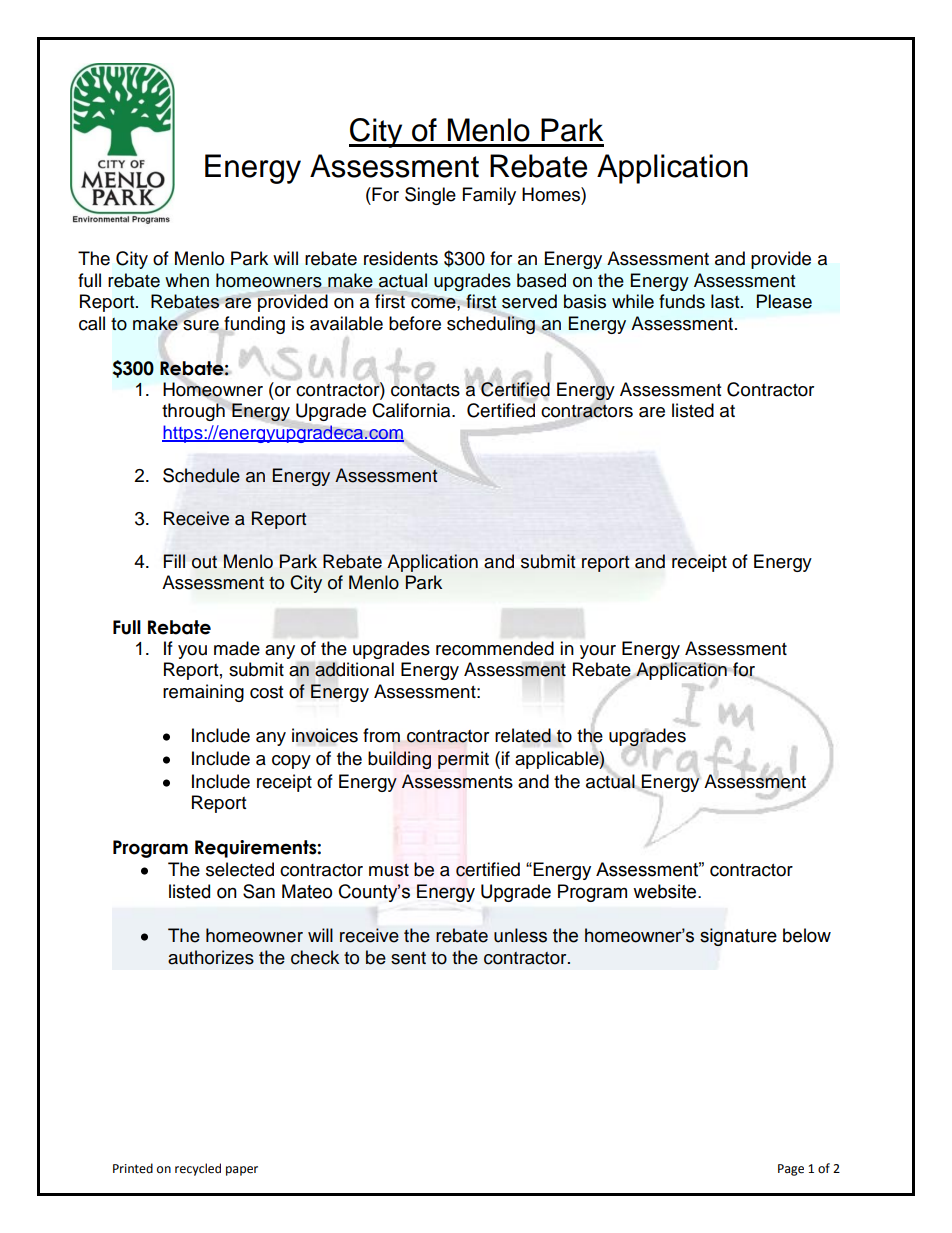  I want to click on California, so click(412, 410).
